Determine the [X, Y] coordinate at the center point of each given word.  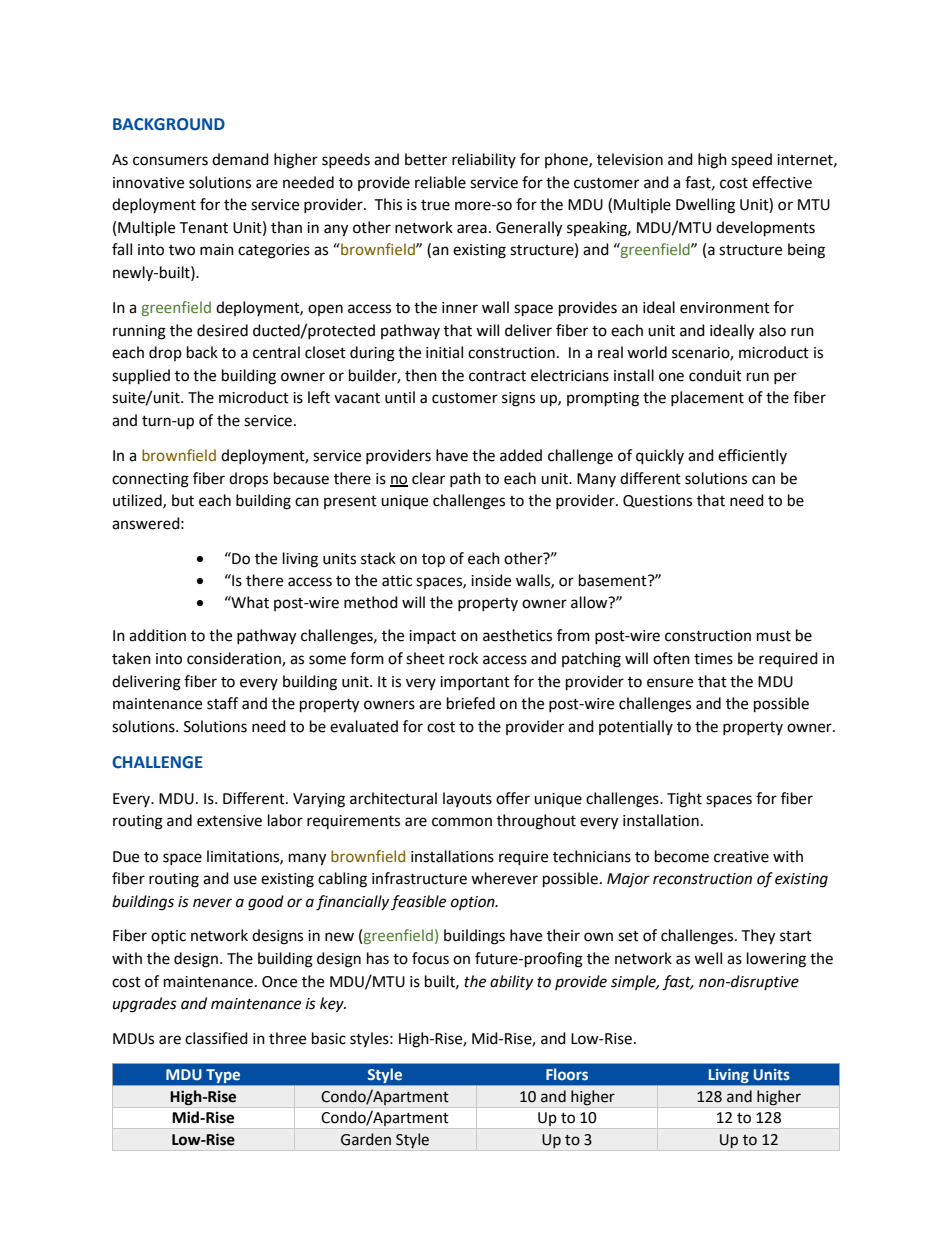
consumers [170, 161]
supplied [141, 377]
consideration [235, 659]
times [713, 659]
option [474, 903]
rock [463, 658]
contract [497, 376]
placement [707, 398]
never [212, 903]
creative [741, 857]
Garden [366, 1139]
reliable [440, 182]
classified [216, 1038]
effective [782, 182]
